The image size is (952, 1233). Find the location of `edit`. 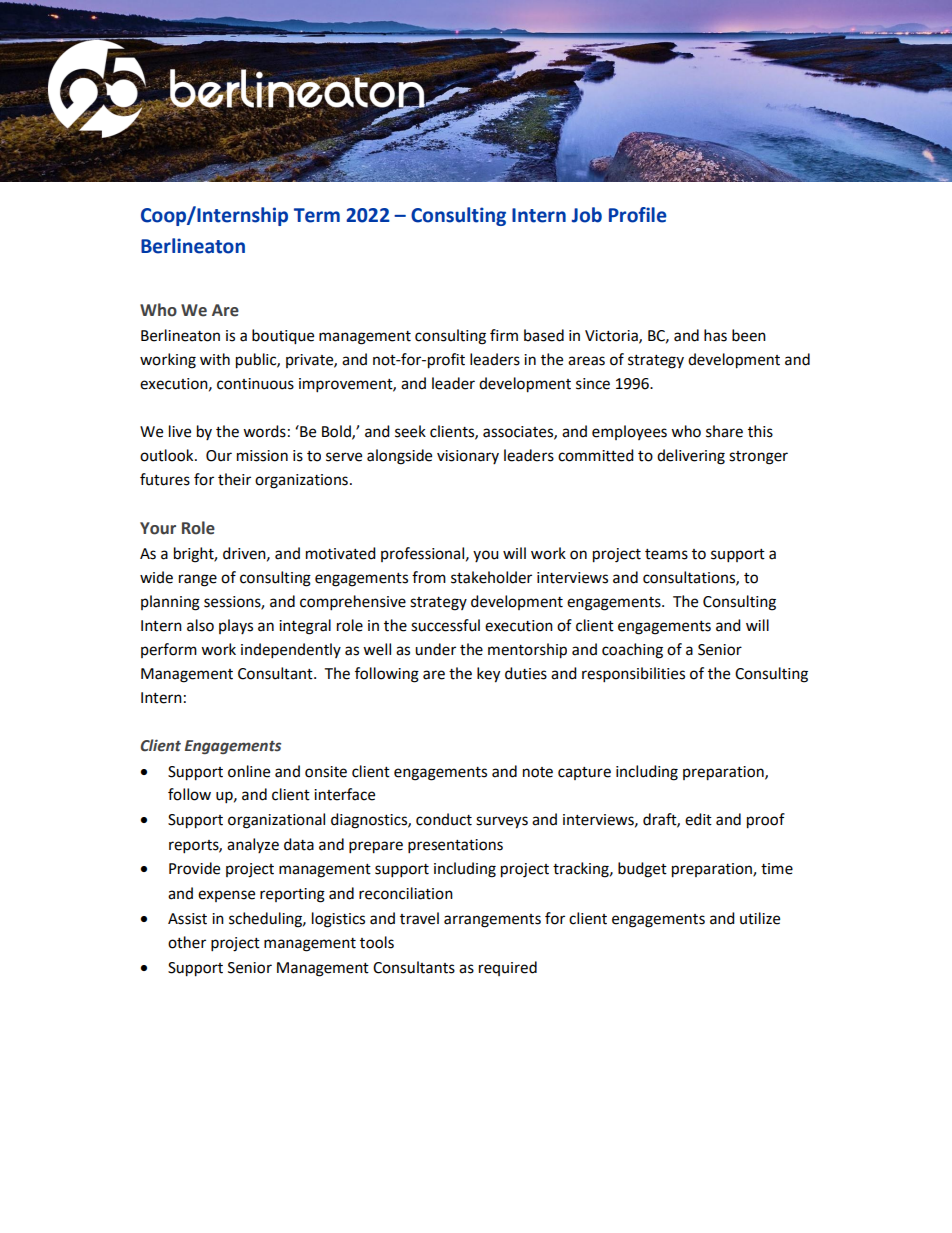

edit is located at coordinates (698, 819).
